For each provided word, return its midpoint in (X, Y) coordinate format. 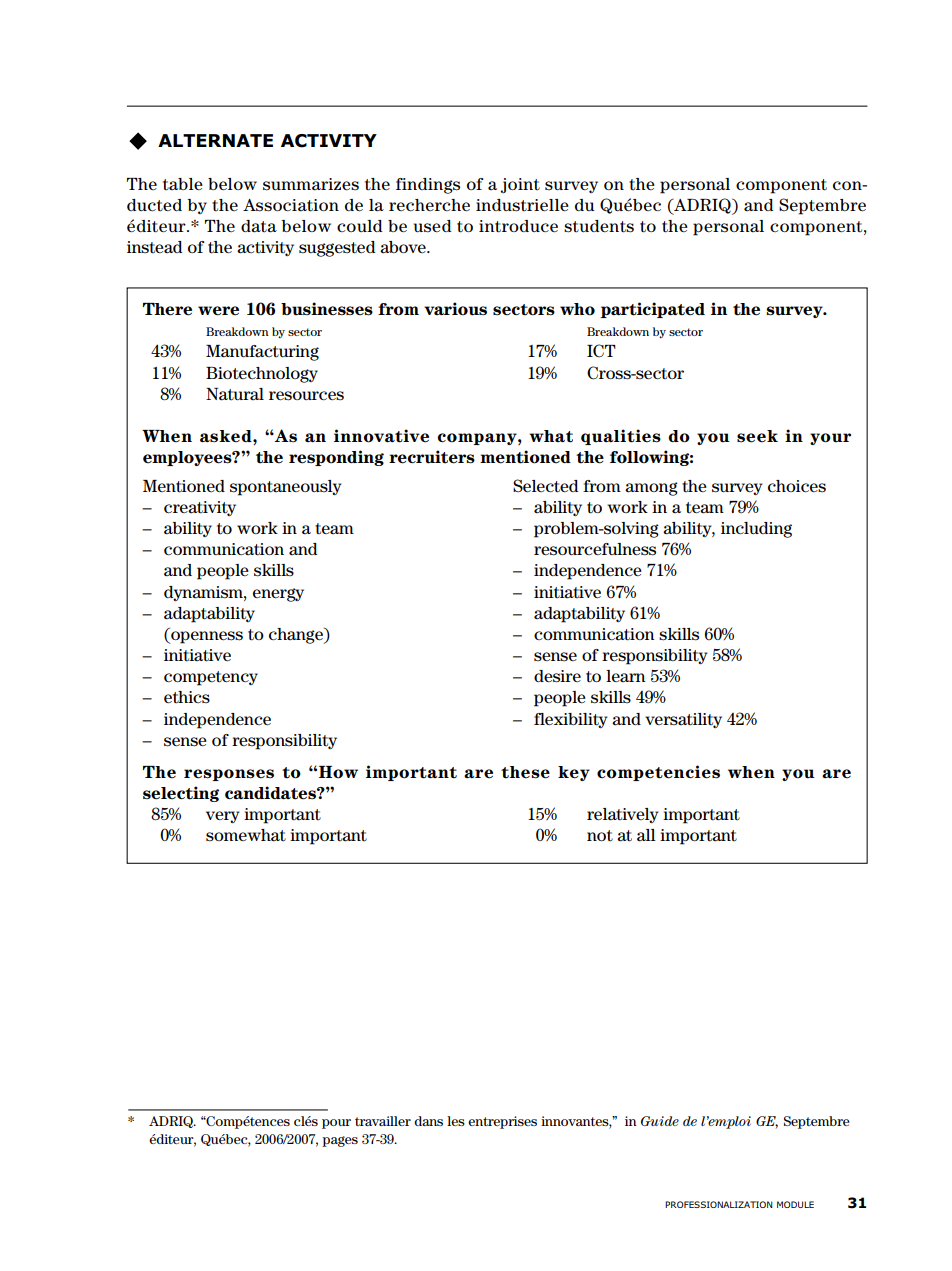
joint (520, 185)
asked (227, 436)
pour (336, 1124)
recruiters (432, 457)
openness (206, 637)
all (646, 835)
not (600, 836)
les (456, 1121)
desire (557, 676)
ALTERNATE (215, 140)
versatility (683, 720)
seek (757, 436)
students (599, 226)
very (223, 817)
